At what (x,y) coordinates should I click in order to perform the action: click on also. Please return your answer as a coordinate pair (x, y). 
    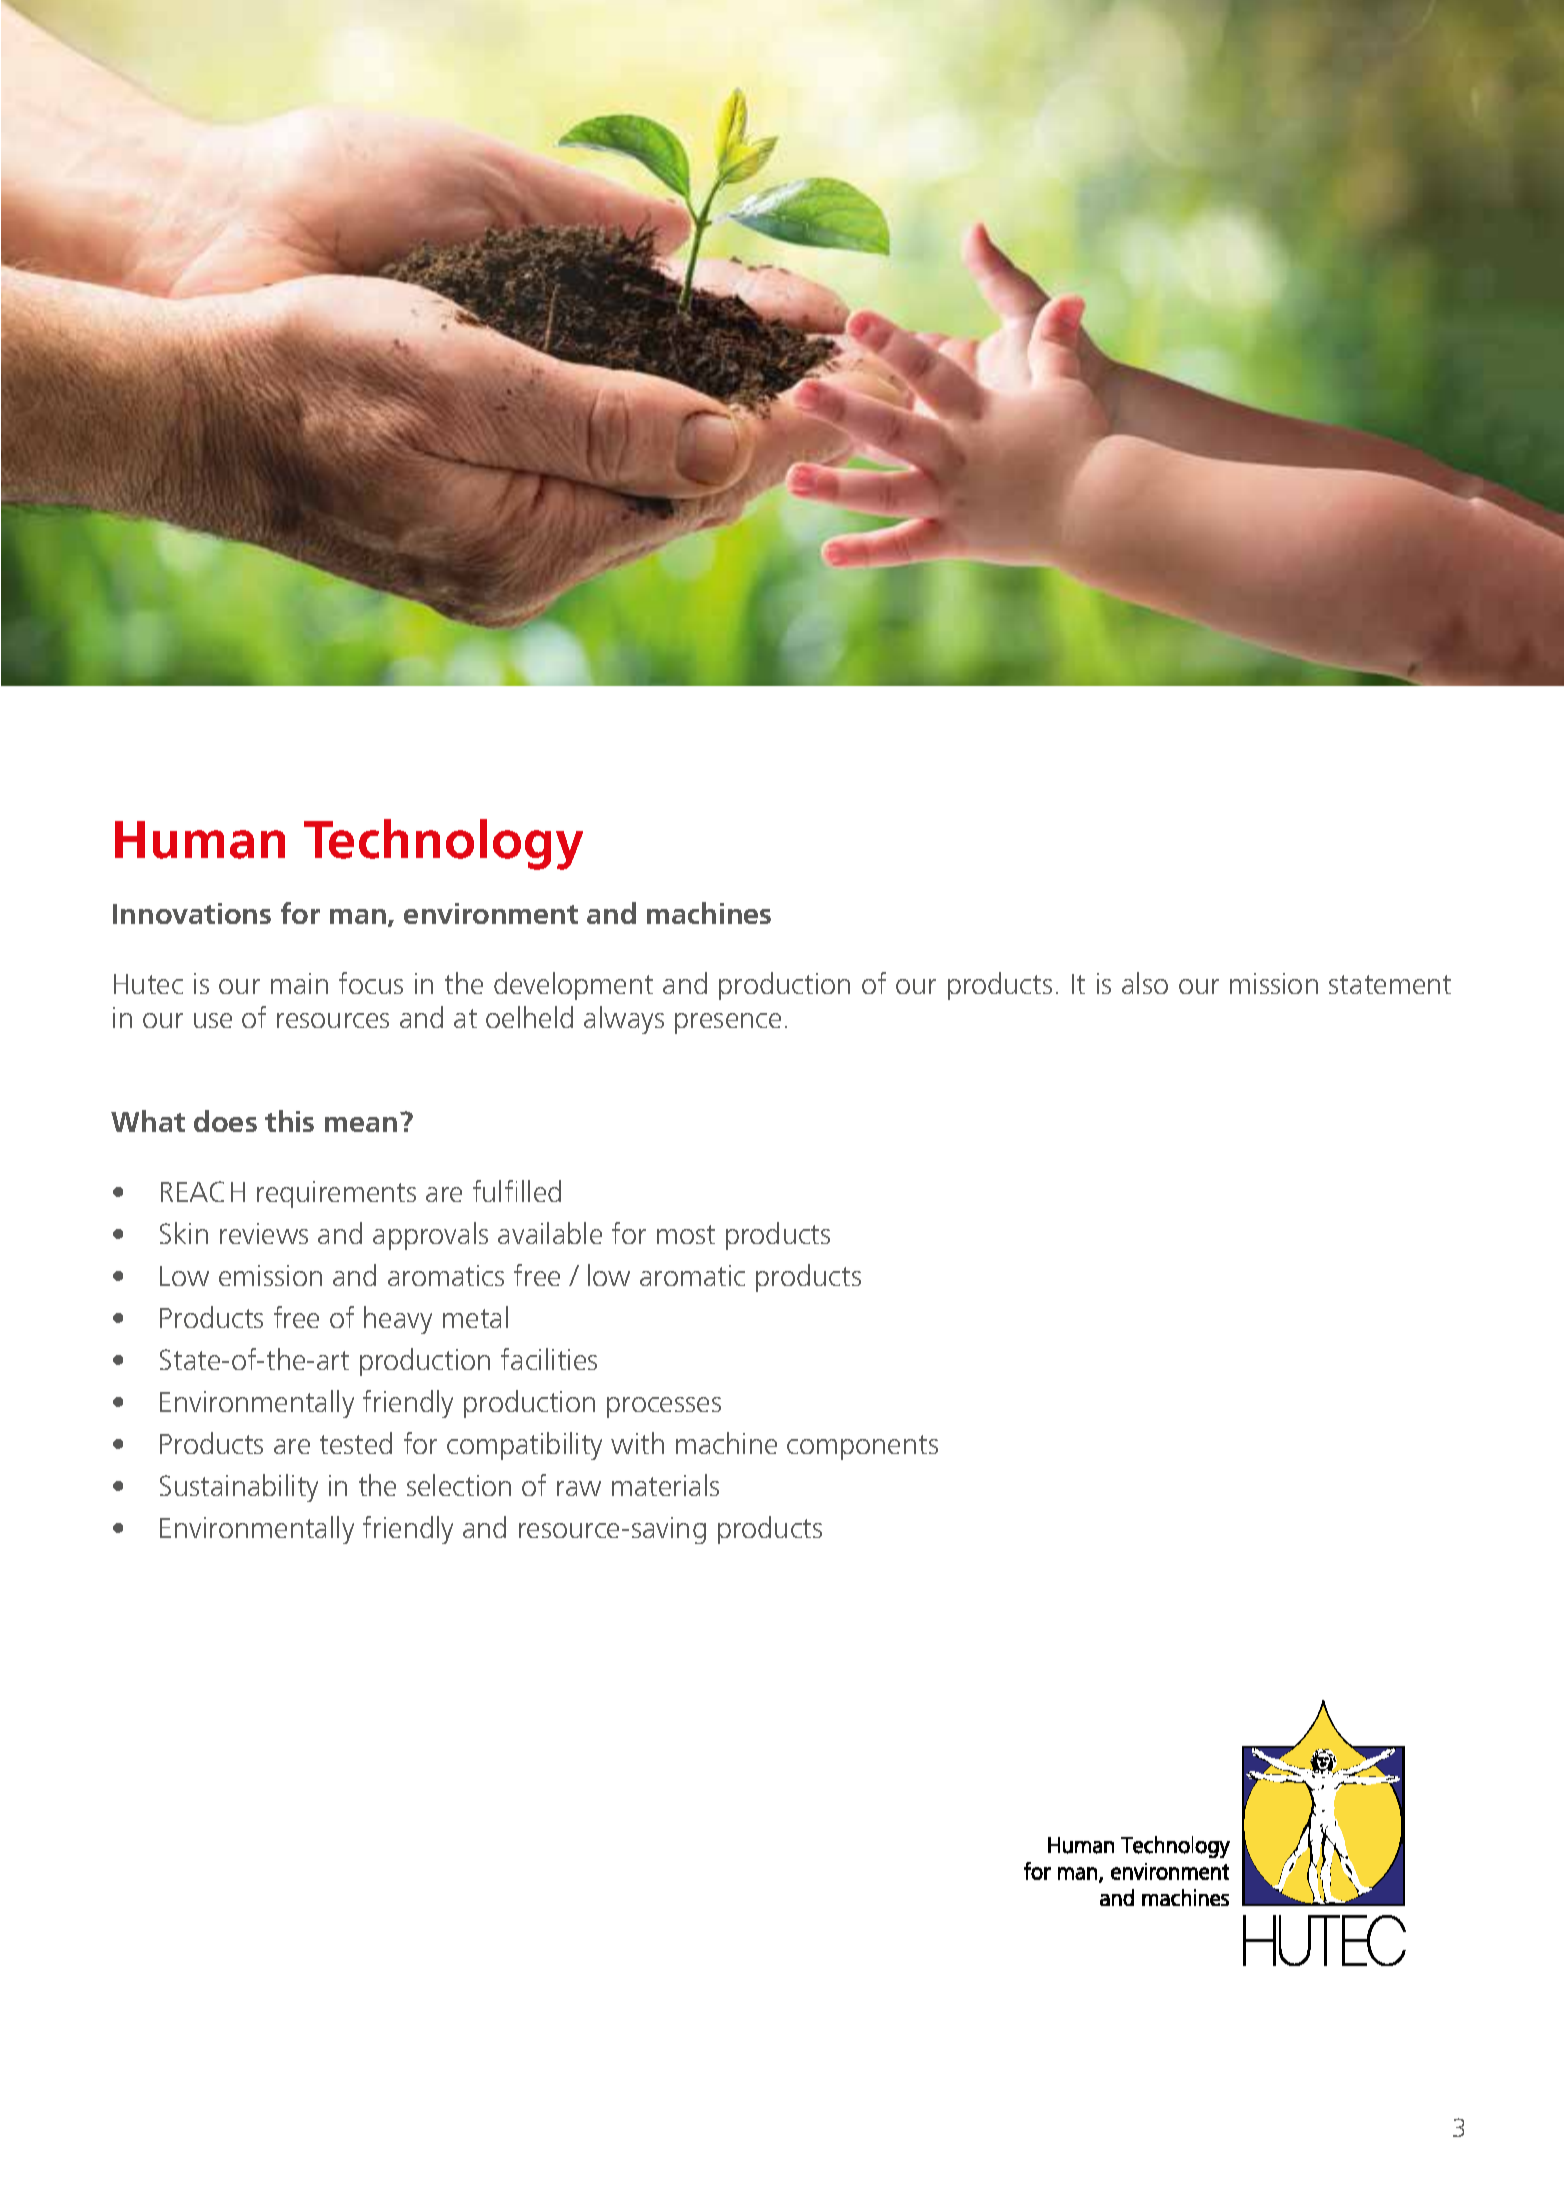
    Looking at the image, I should click on (1145, 983).
